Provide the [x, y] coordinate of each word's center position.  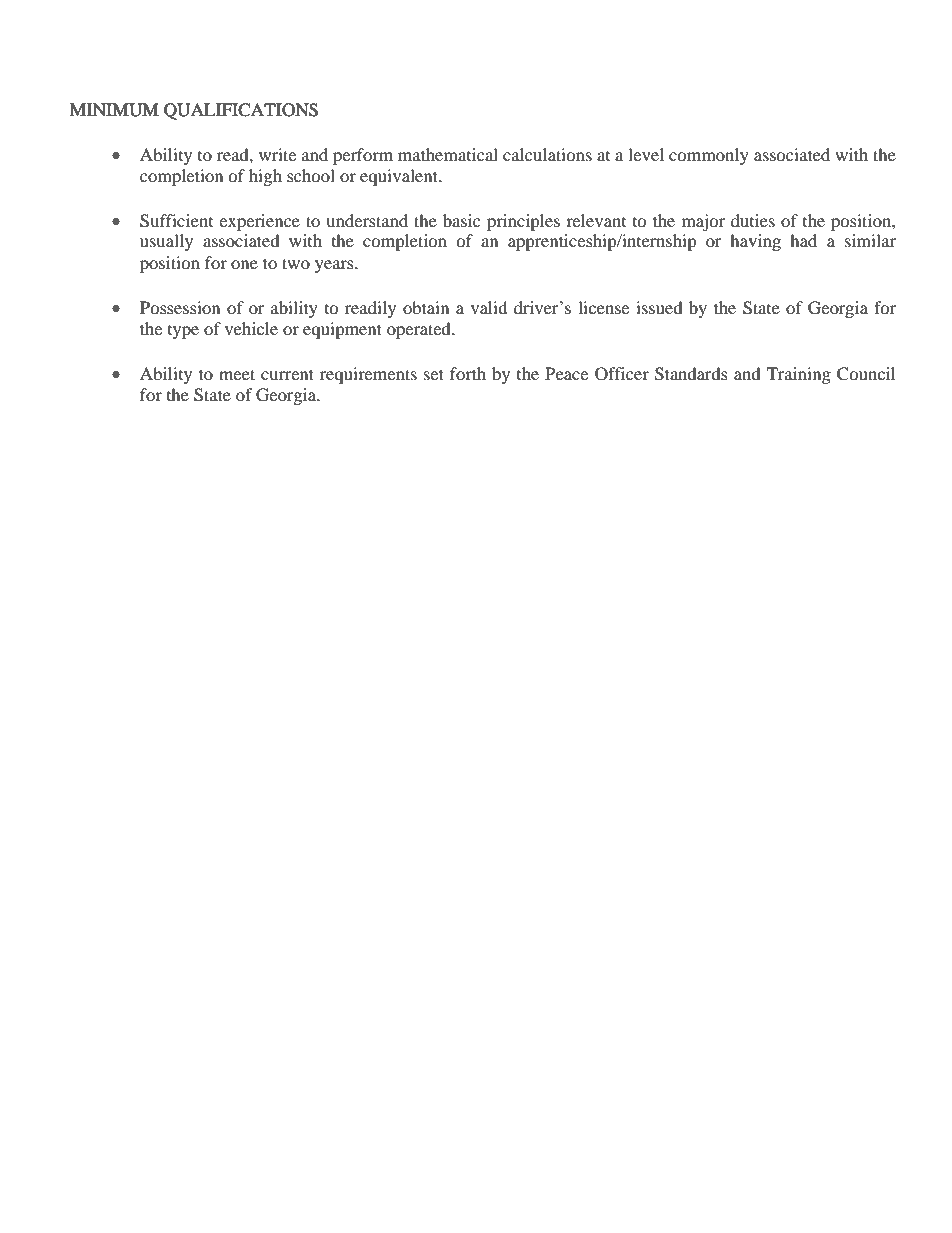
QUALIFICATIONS [241, 111]
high [265, 177]
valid [489, 307]
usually [166, 242]
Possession [180, 307]
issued [659, 307]
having [755, 242]
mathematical [448, 154]
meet [237, 374]
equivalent [400, 177]
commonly [709, 156]
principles [523, 222]
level [646, 154]
